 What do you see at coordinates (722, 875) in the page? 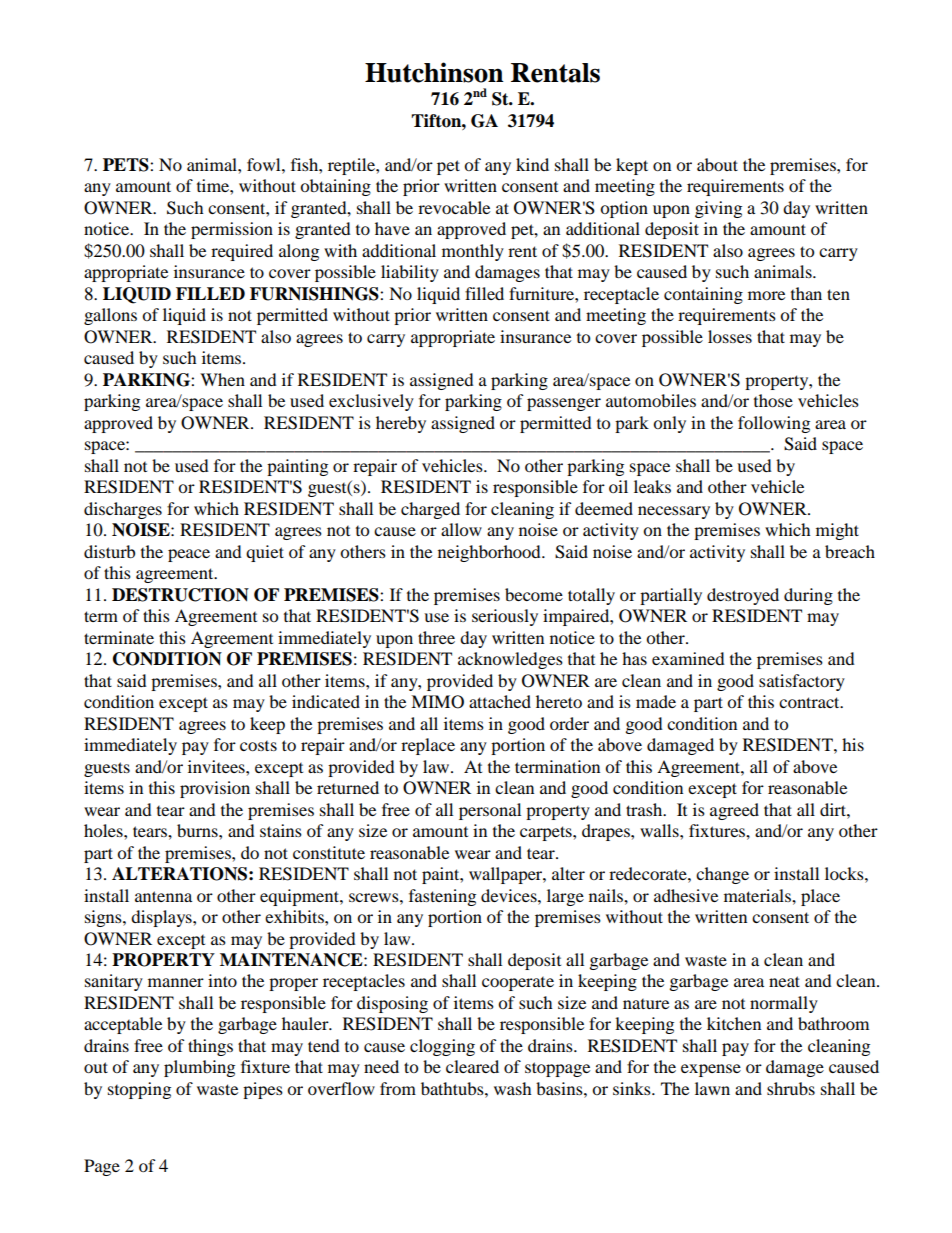
I see `change` at bounding box center [722, 875].
